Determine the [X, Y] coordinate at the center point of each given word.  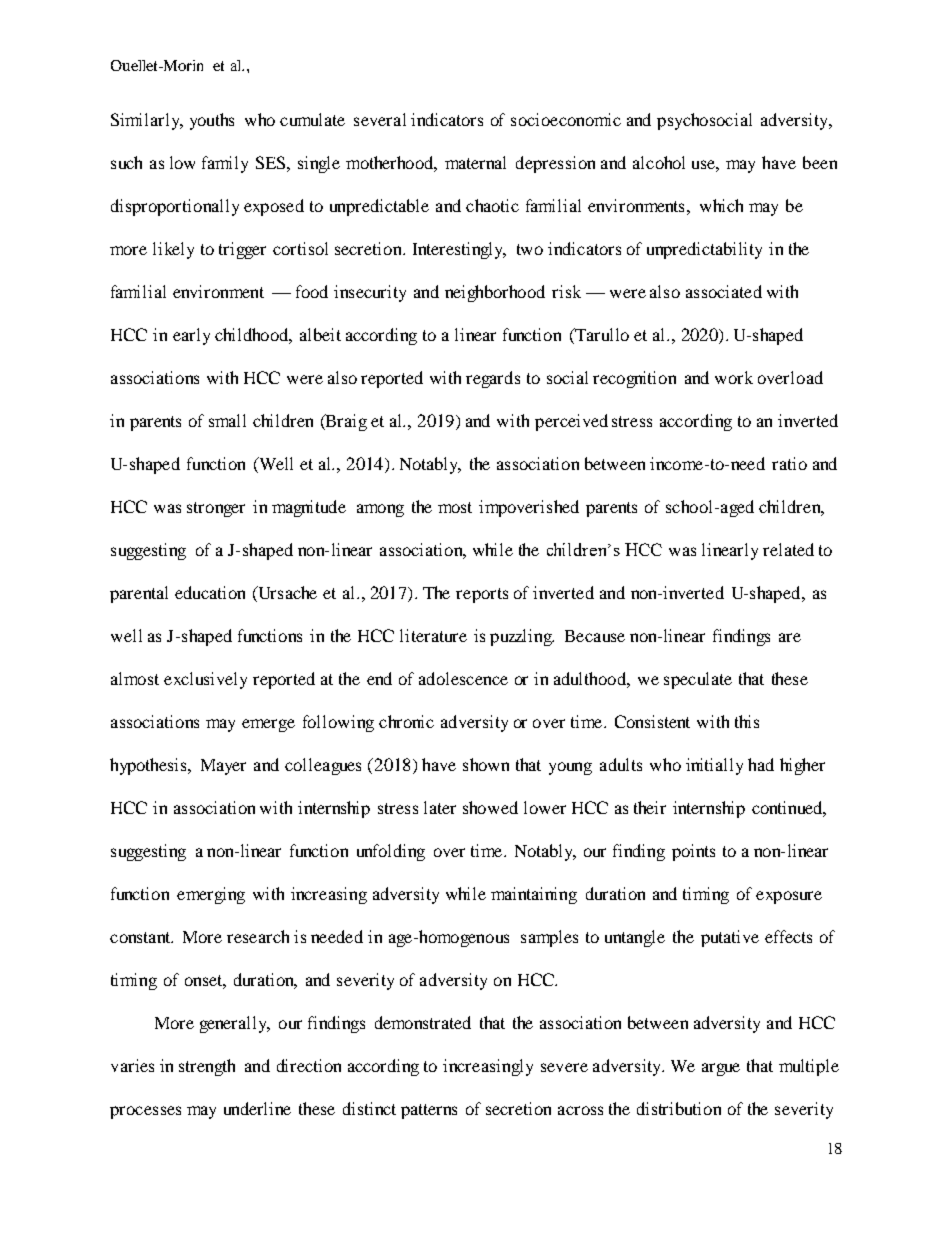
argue [721, 1069]
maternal [475, 162]
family [225, 164]
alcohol [659, 162]
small [227, 420]
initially [714, 766]
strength [207, 1067]
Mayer [223, 767]
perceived [571, 422]
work [734, 377]
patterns [429, 1111]
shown [486, 764]
